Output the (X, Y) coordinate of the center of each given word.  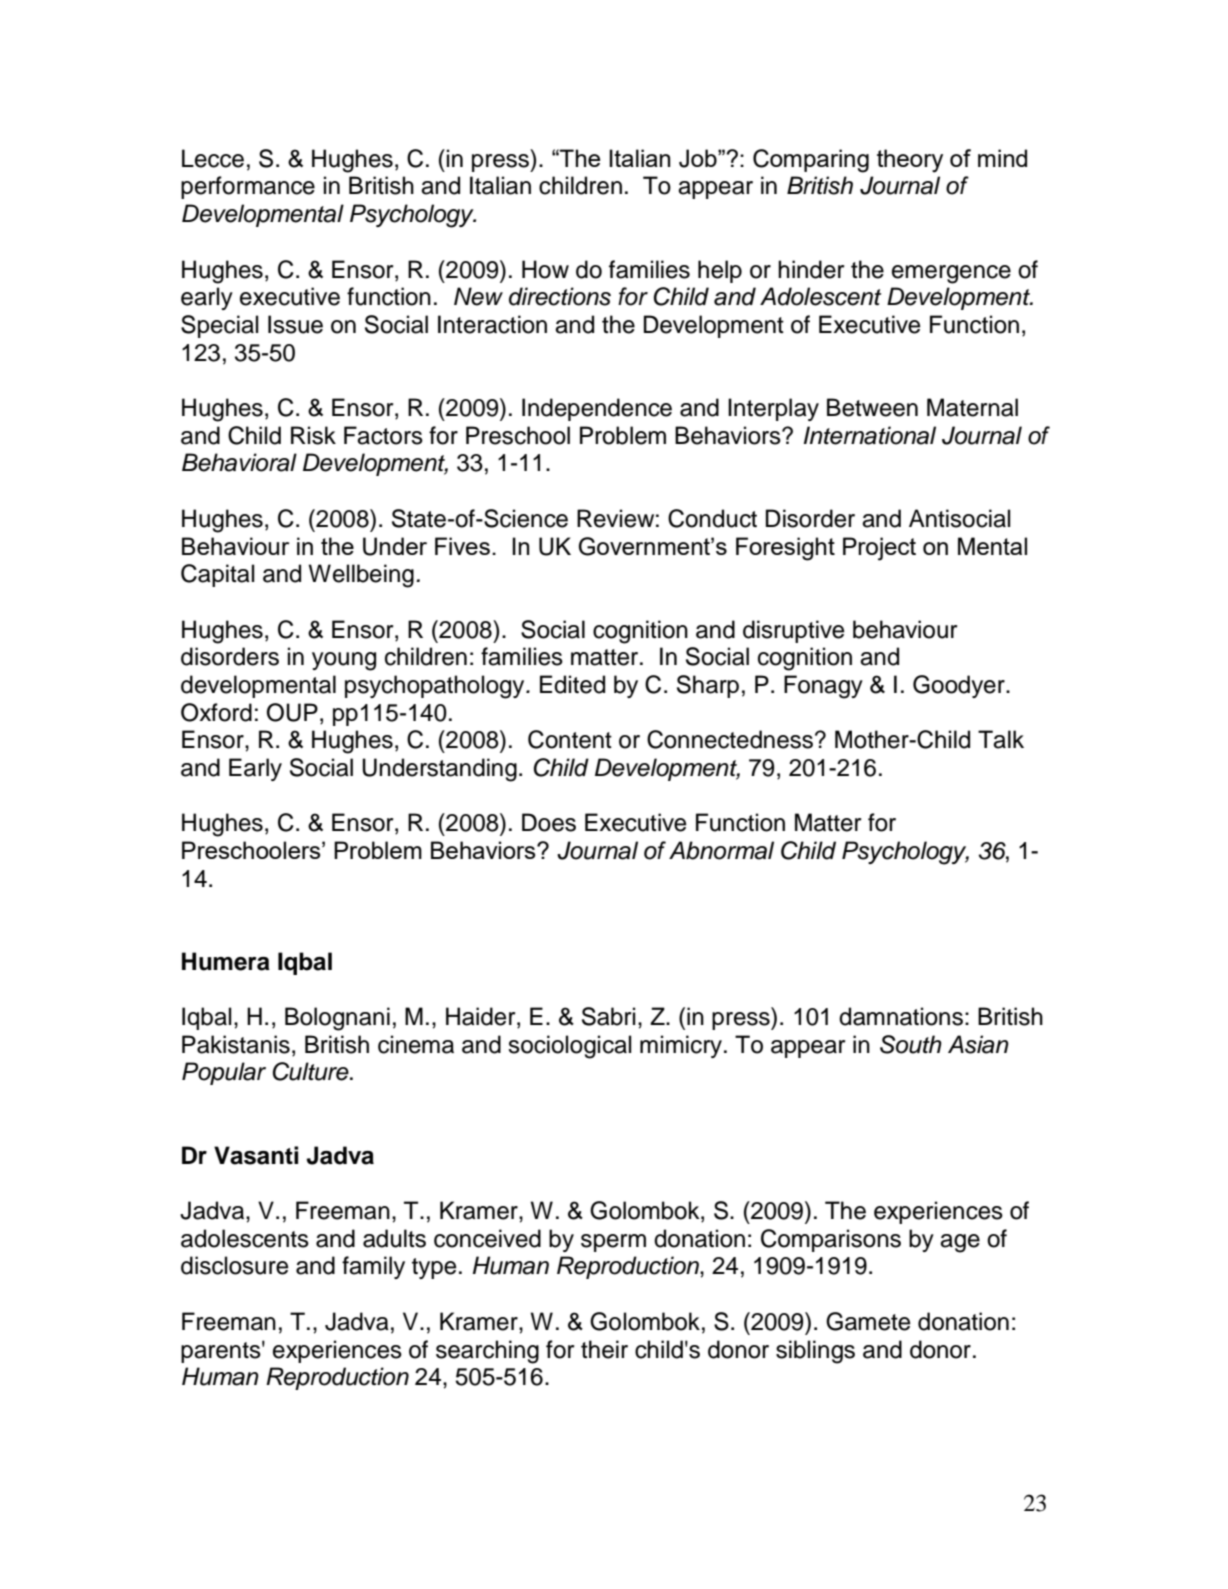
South (911, 1044)
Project (879, 549)
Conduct (712, 518)
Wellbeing (361, 576)
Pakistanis (236, 1044)
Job (699, 158)
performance (248, 187)
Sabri (608, 1016)
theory (910, 161)
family (373, 1267)
